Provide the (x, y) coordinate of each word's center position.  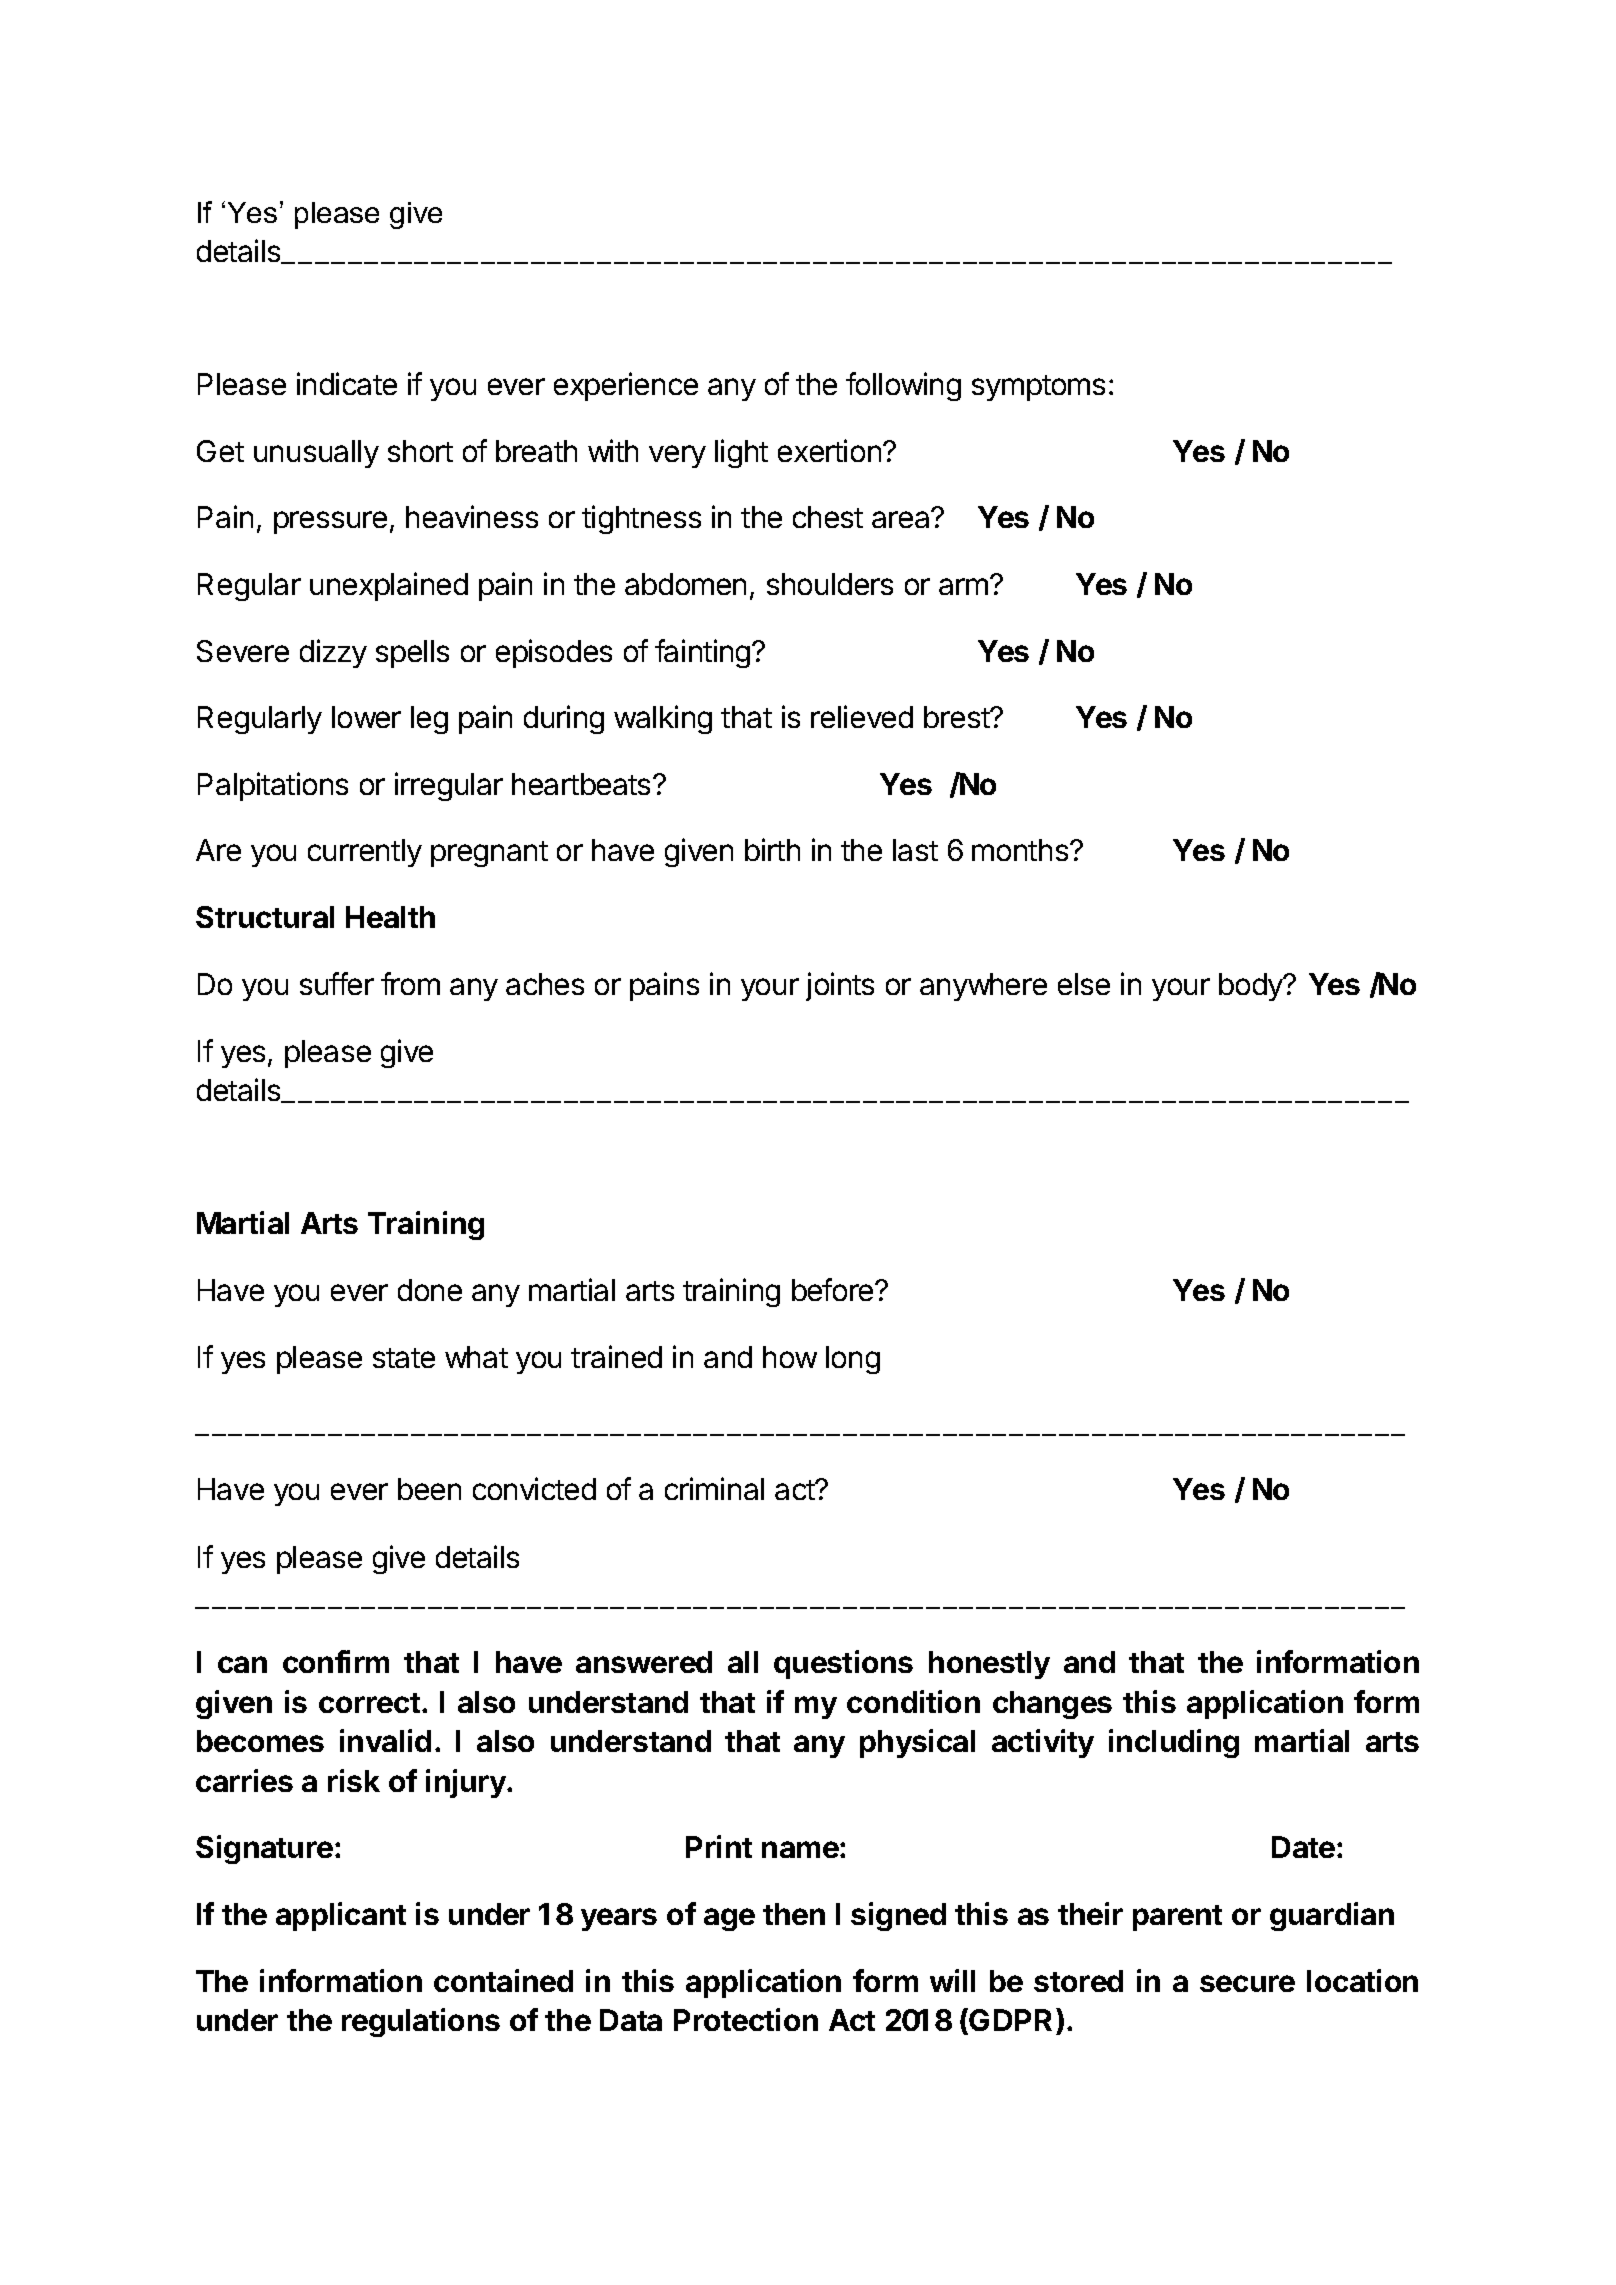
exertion (829, 450)
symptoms (1038, 388)
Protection (746, 2019)
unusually (316, 454)
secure (1247, 1983)
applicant (341, 1916)
